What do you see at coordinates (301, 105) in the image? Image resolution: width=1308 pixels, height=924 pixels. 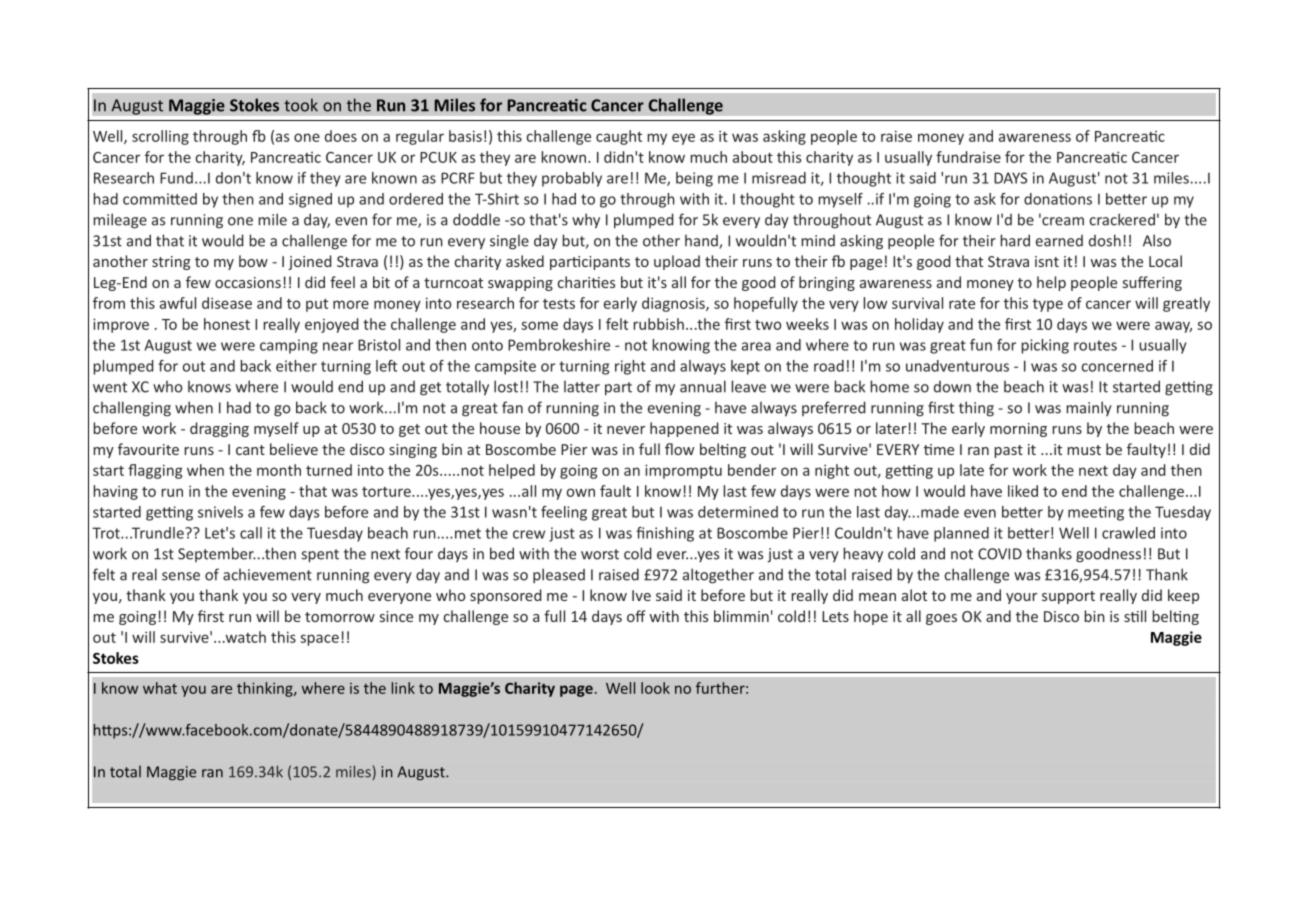 I see `took` at bounding box center [301, 105].
